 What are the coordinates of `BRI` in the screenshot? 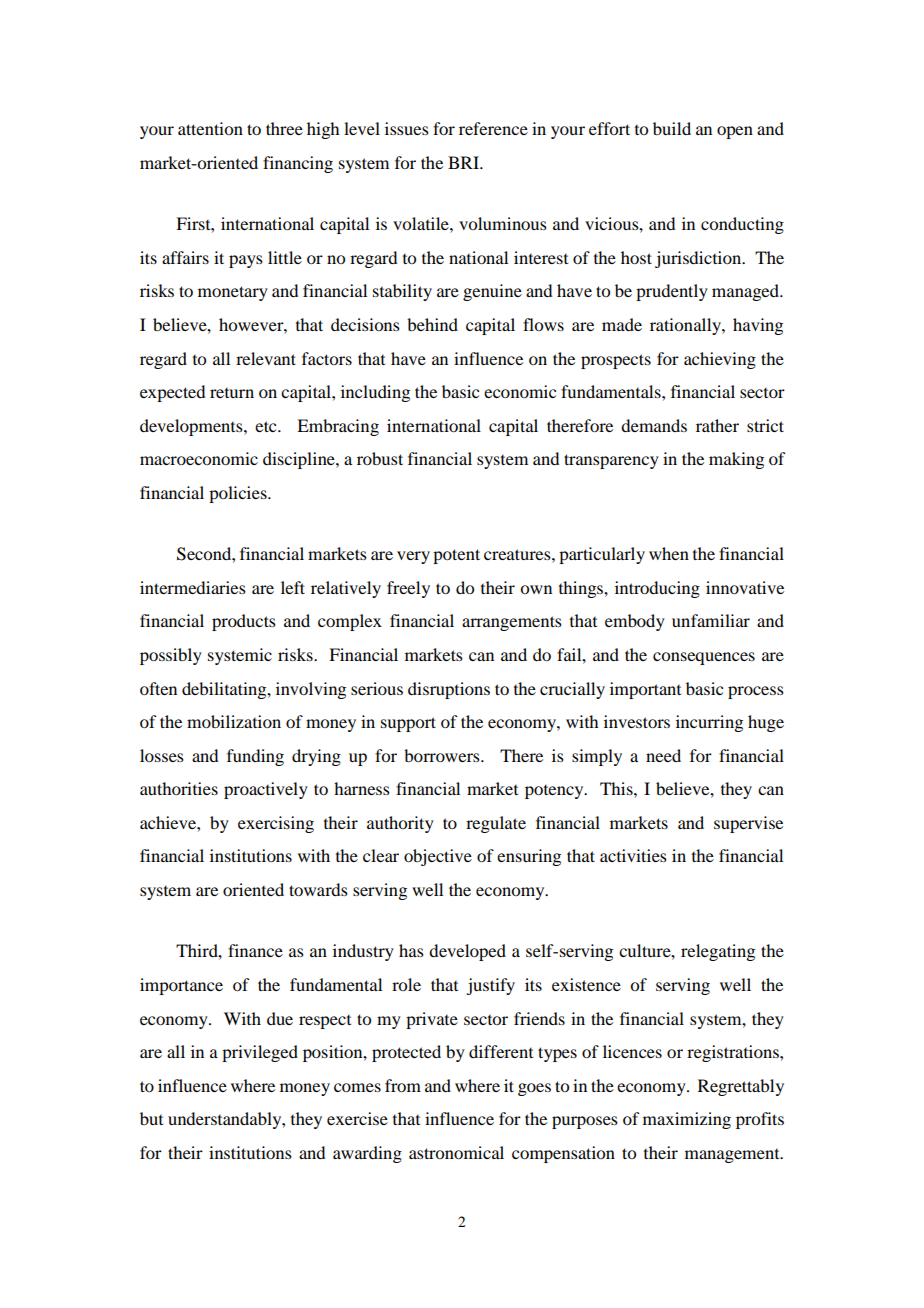 It's located at (465, 162).
